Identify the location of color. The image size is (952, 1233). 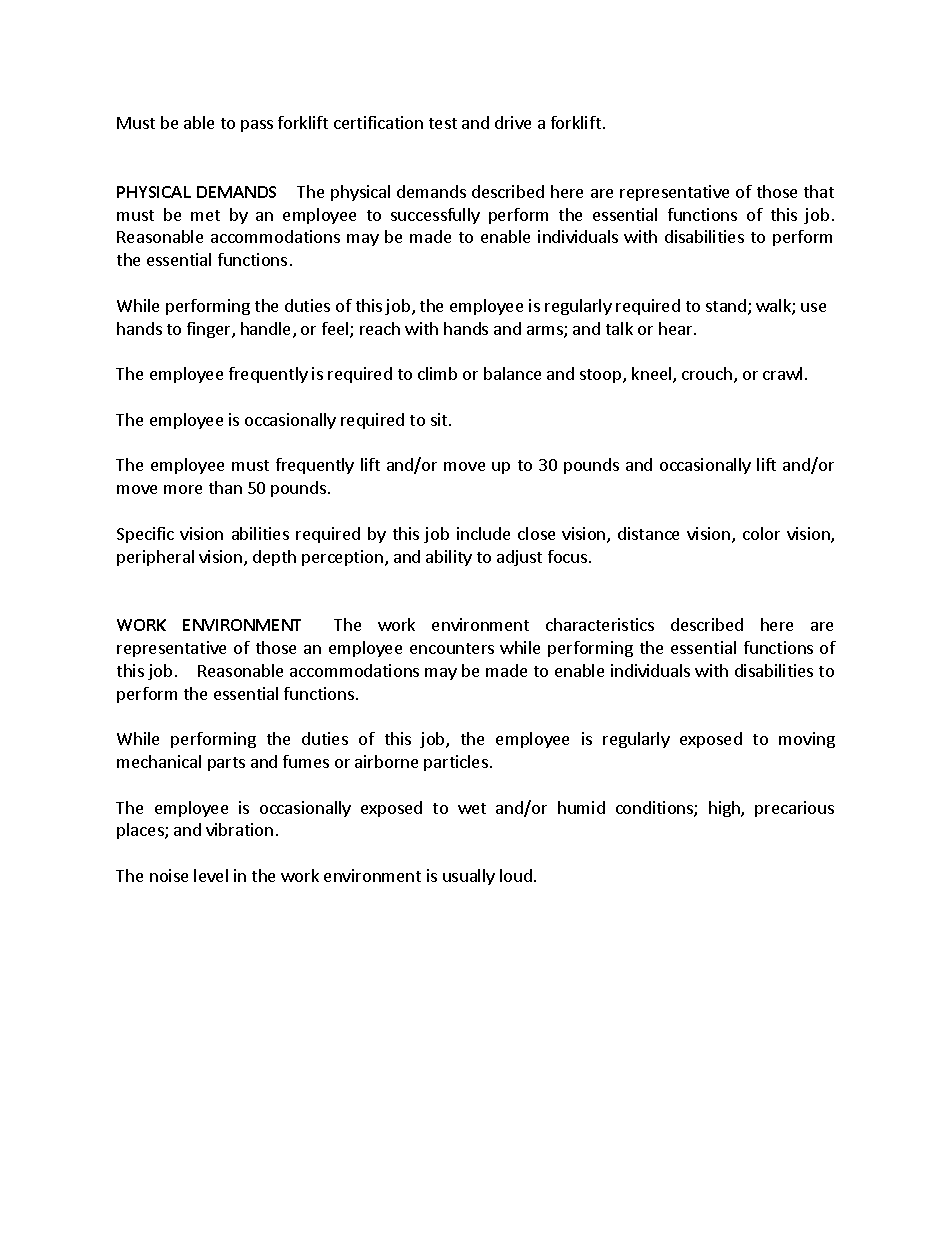
(761, 533).
